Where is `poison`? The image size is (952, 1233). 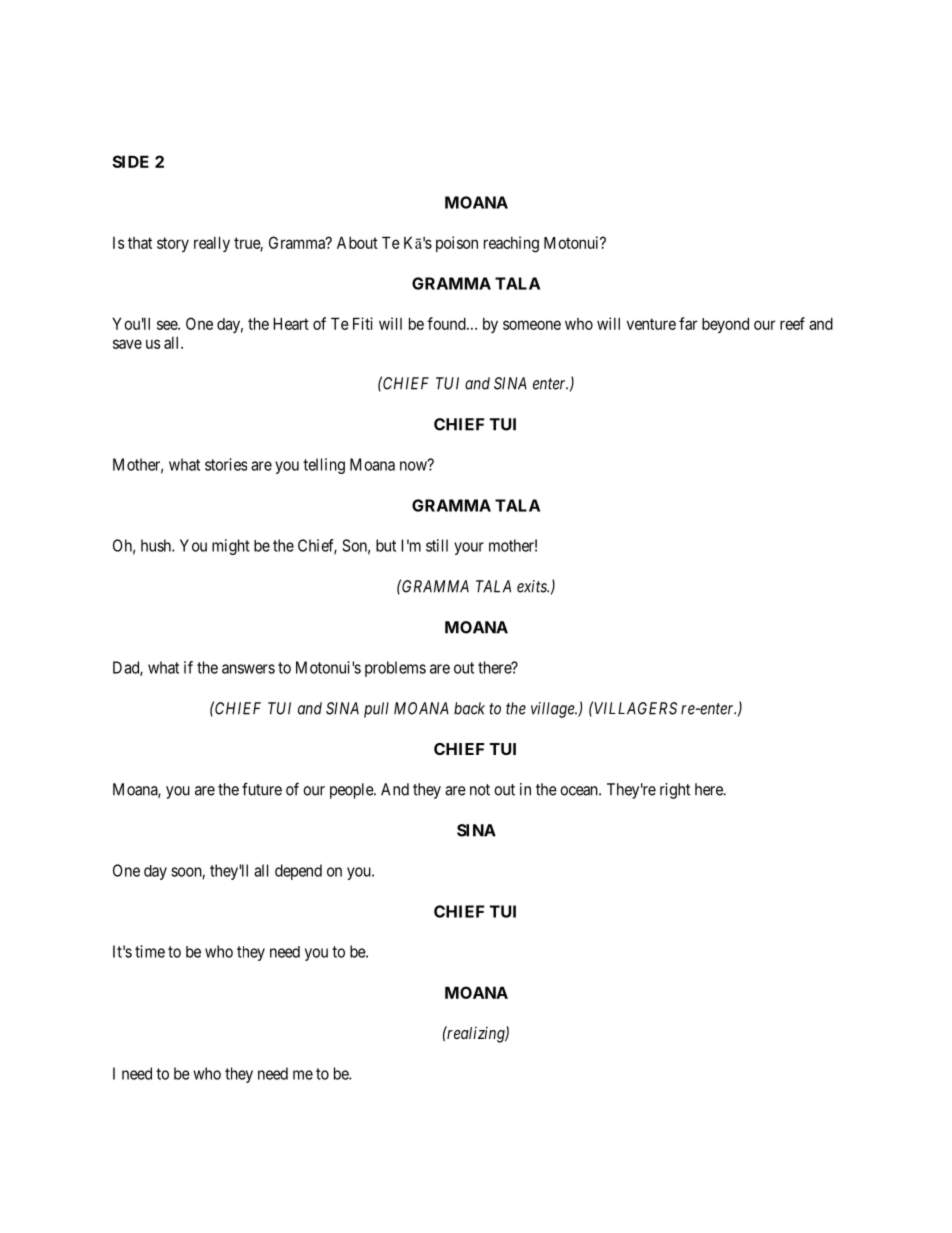 poison is located at coordinates (457, 244).
